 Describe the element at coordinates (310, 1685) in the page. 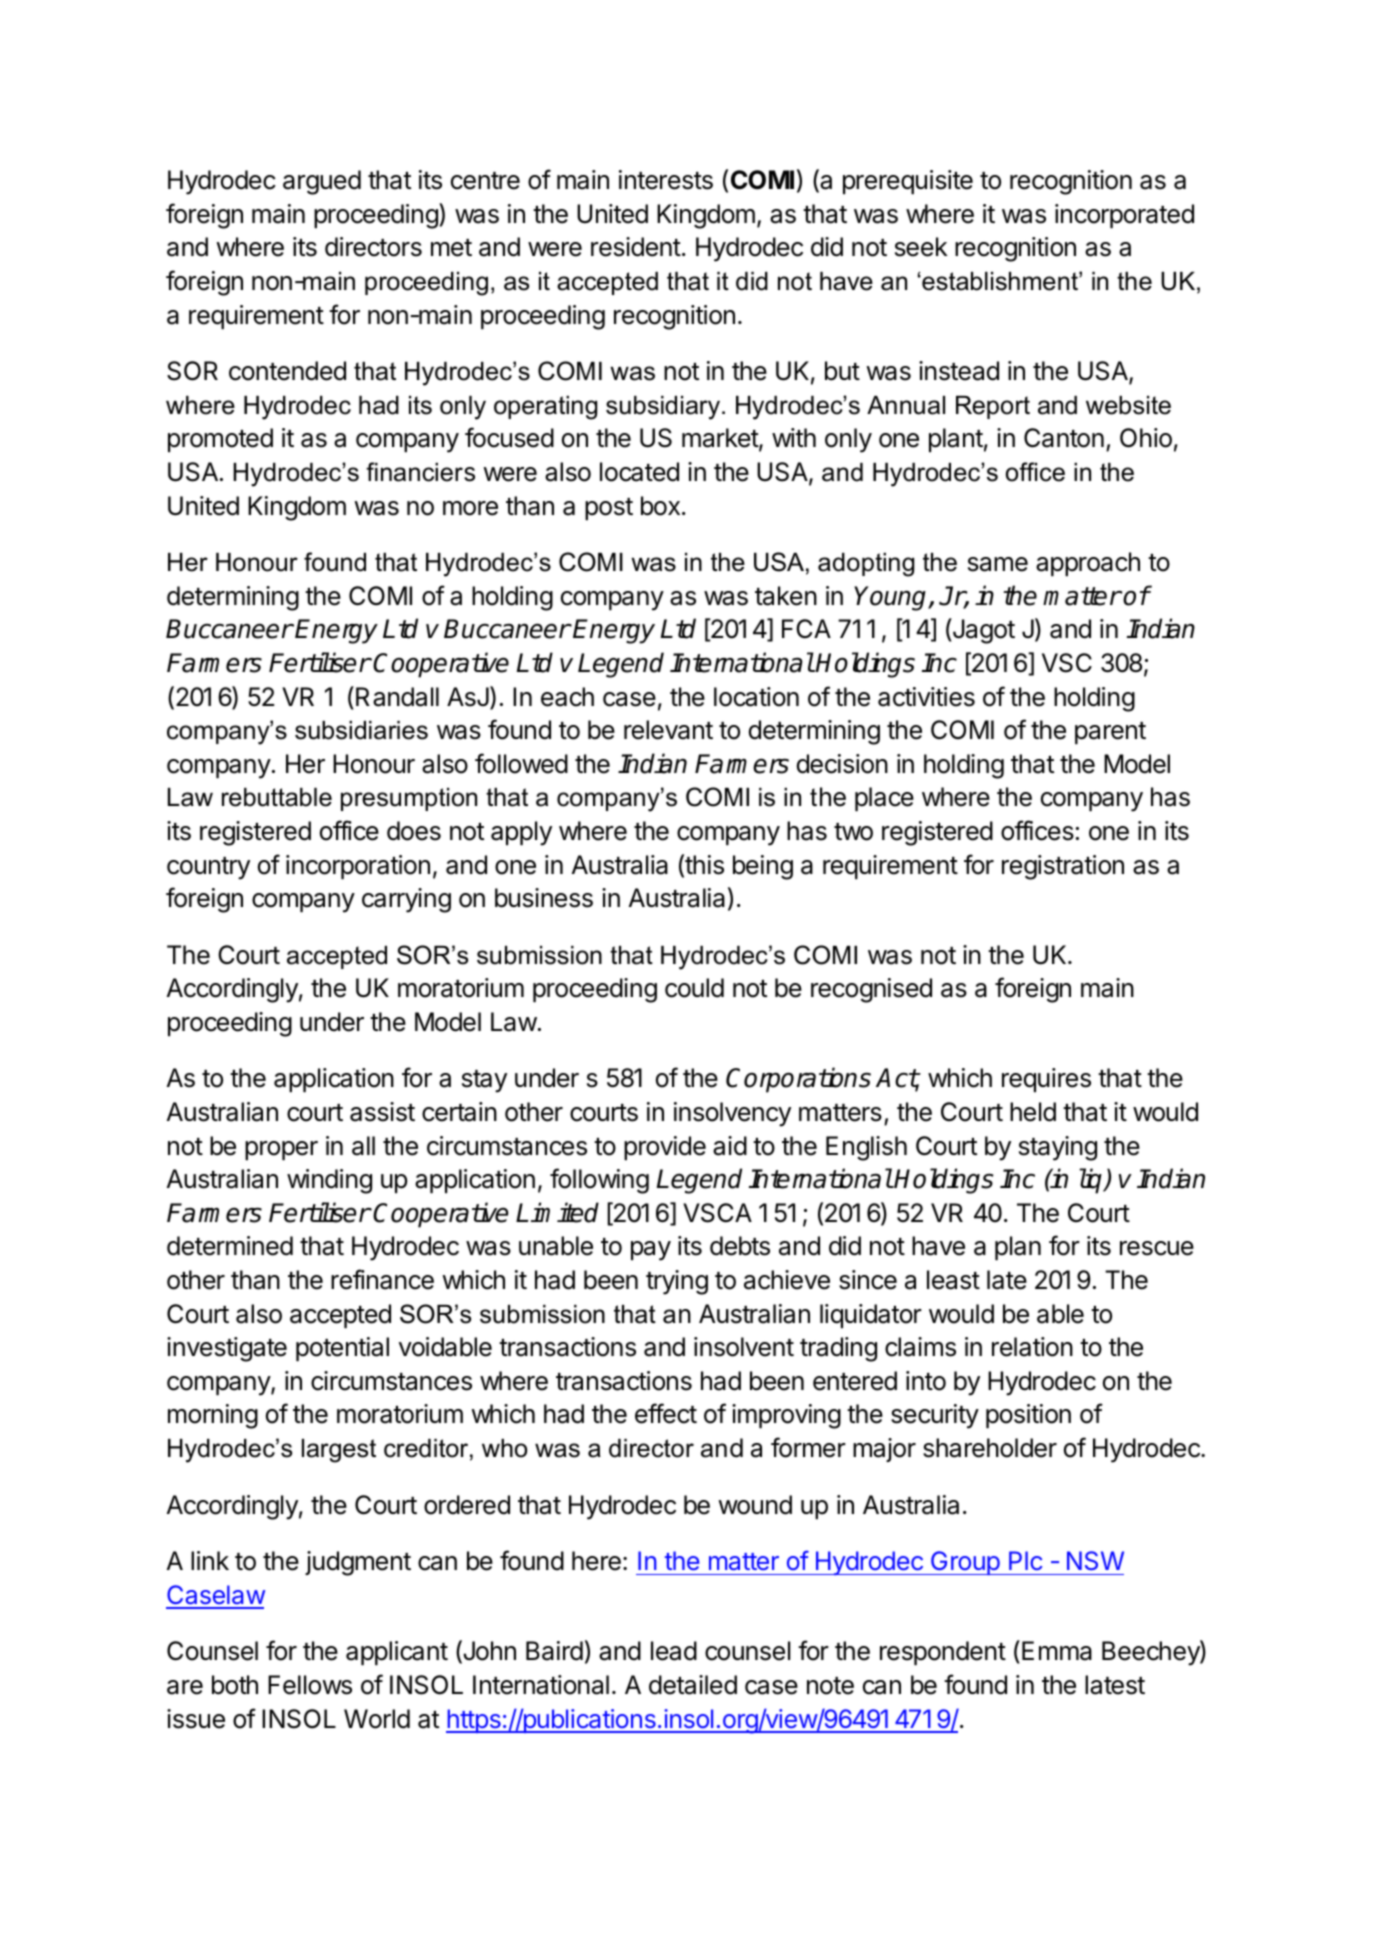

I see `Fellows` at that location.
